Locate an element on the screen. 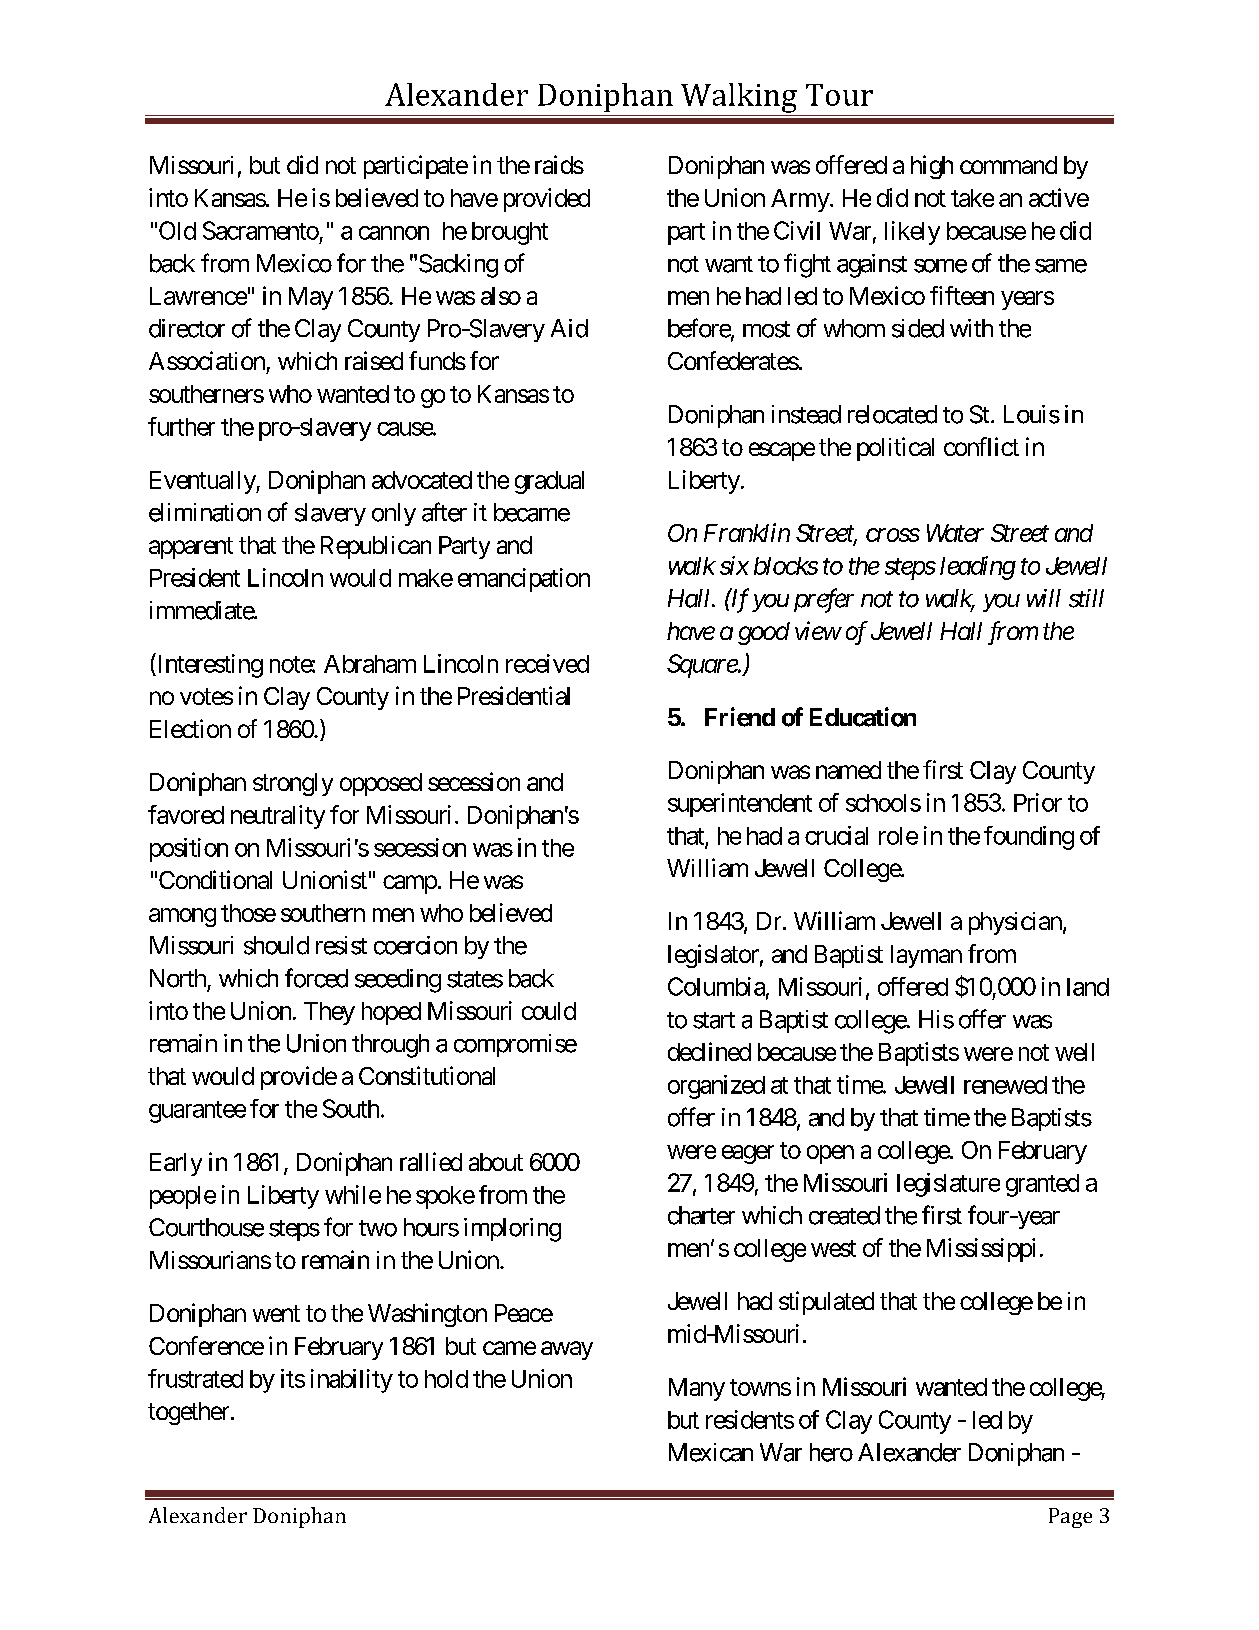 This screenshot has width=1259, height=1630. cannon is located at coordinates (394, 233).
